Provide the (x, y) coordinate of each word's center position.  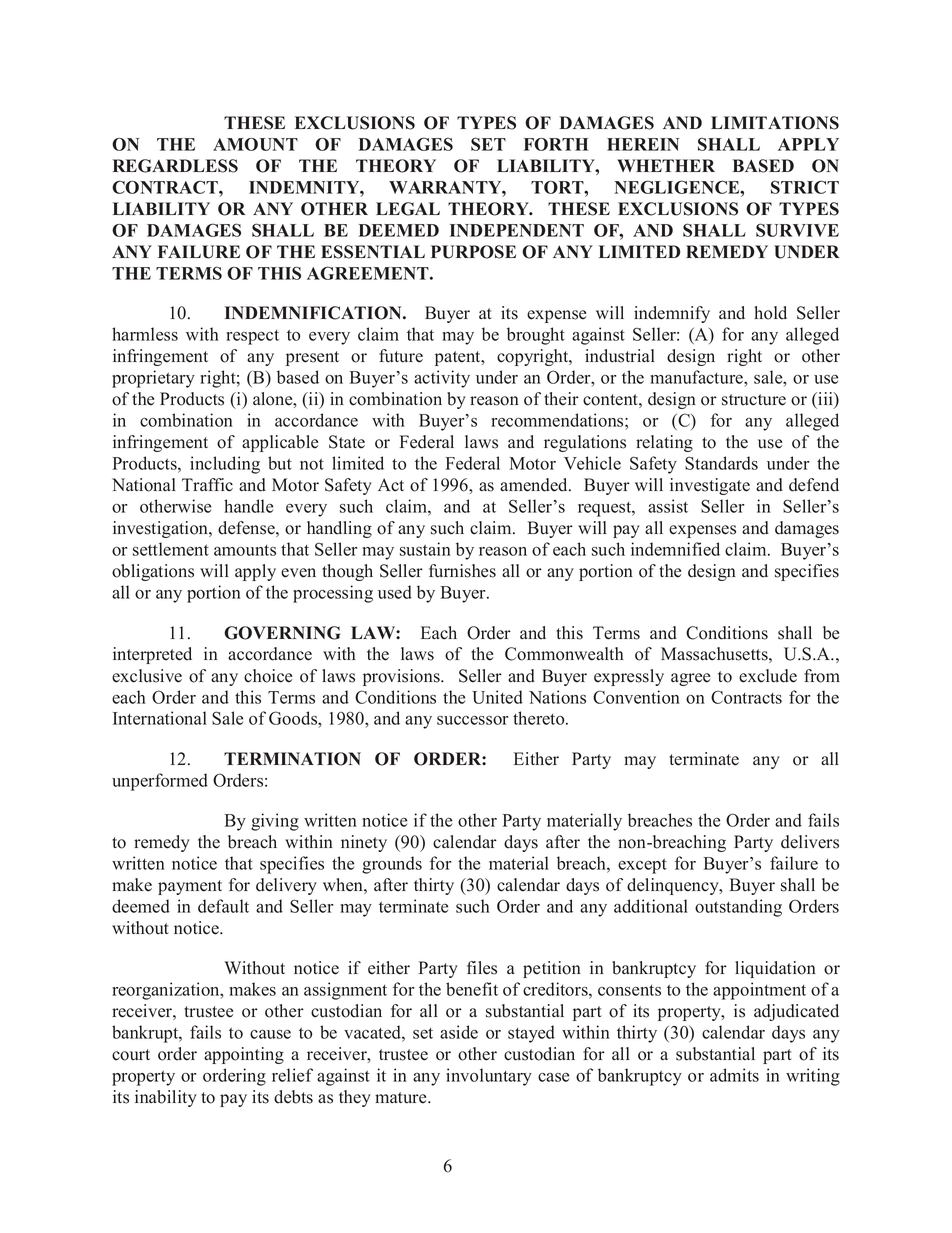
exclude (768, 676)
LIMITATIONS (775, 123)
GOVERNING (282, 633)
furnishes (462, 571)
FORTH (556, 144)
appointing (244, 1055)
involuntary (489, 1077)
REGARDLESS (175, 166)
